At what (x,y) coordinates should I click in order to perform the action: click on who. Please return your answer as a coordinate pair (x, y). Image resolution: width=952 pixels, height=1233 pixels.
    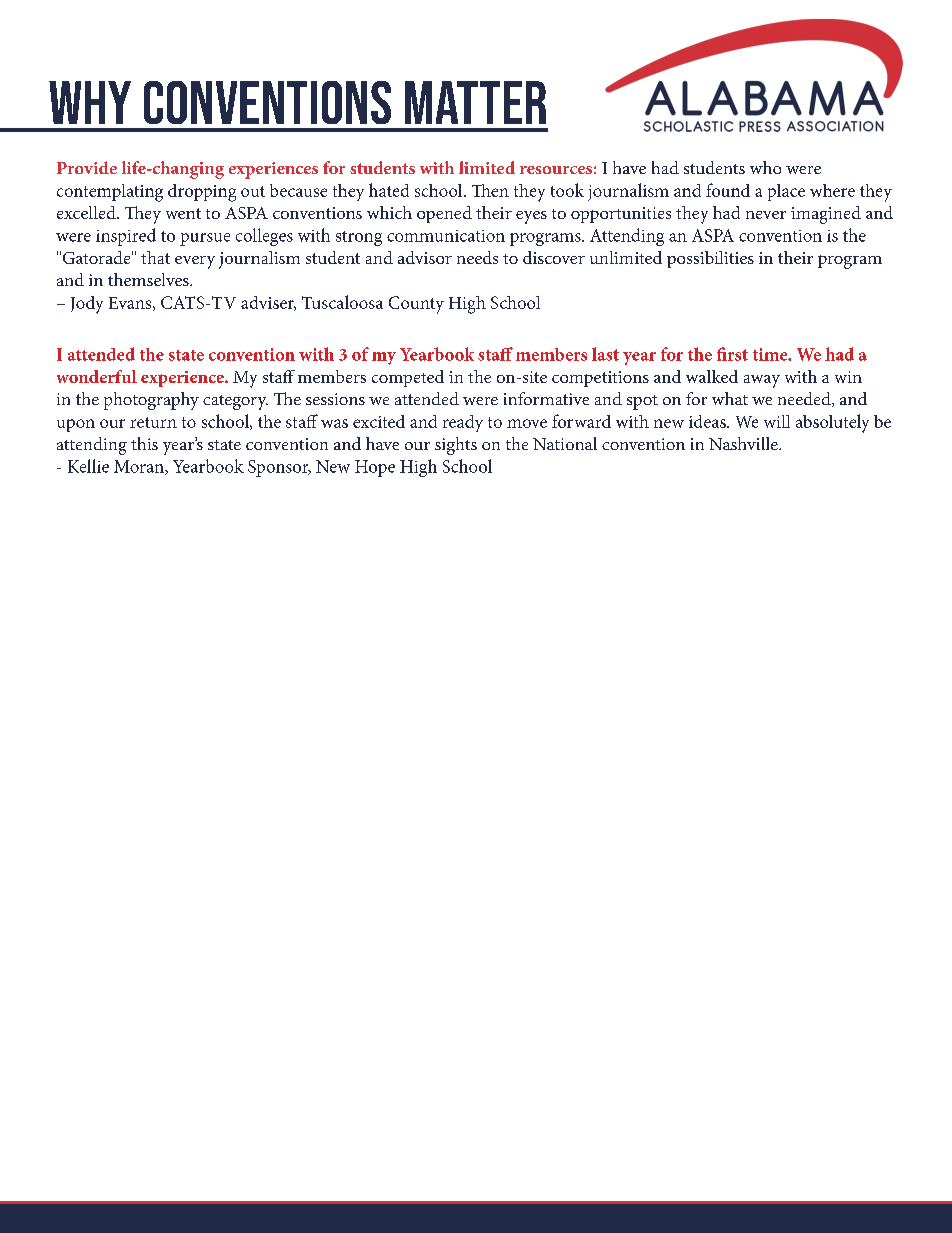
    Looking at the image, I should click on (765, 167).
